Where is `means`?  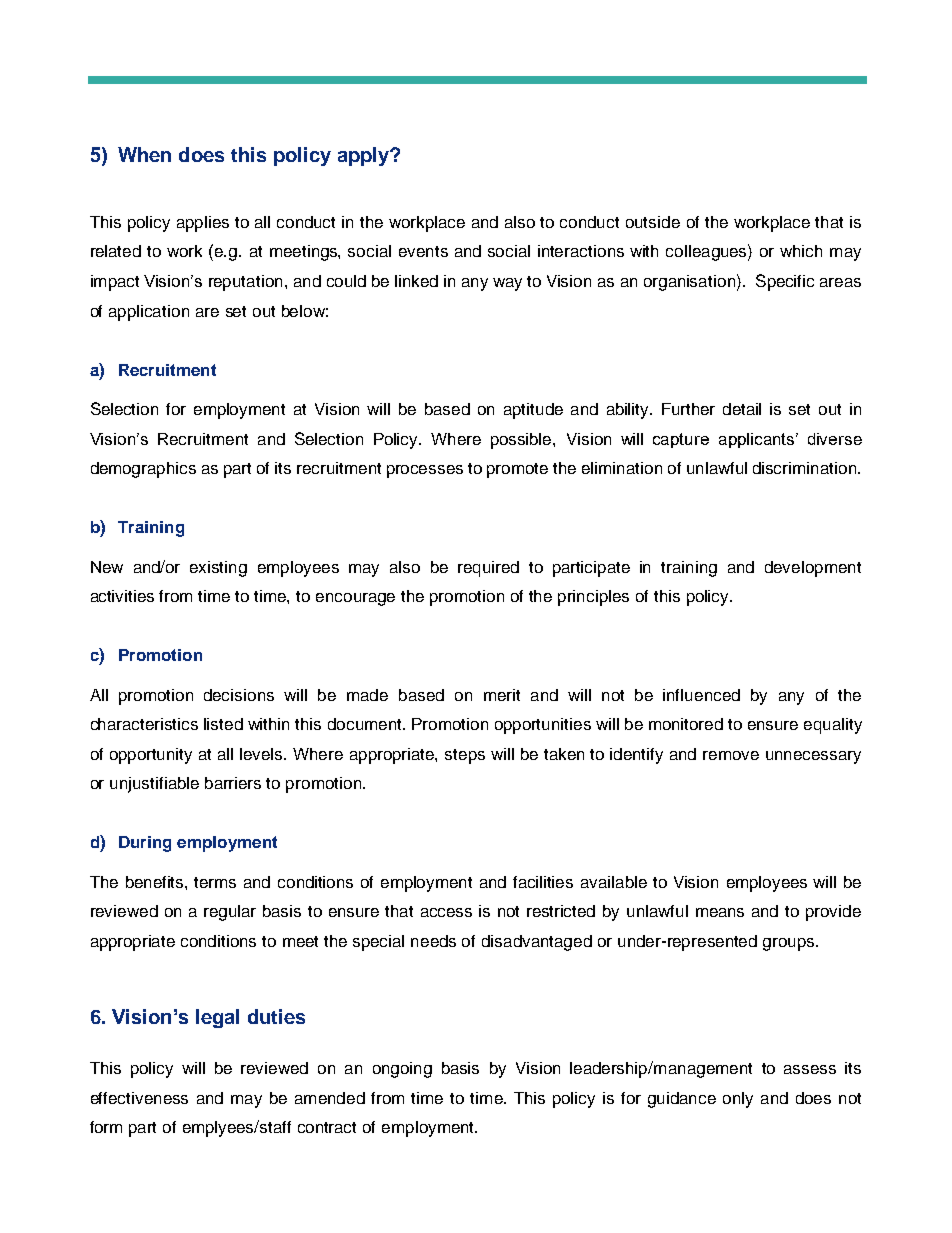
means is located at coordinates (720, 912).
